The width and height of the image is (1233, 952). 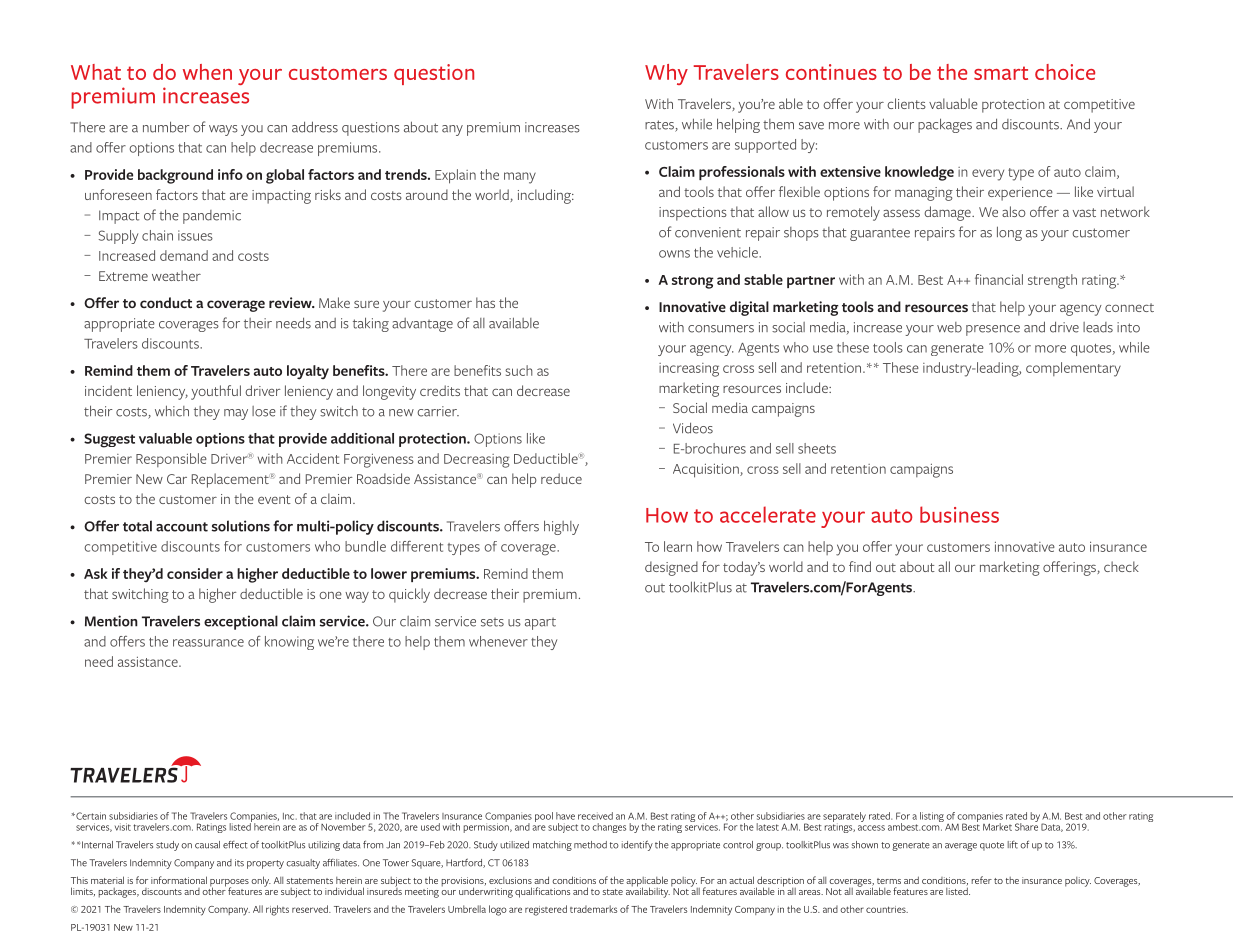 What do you see at coordinates (229, 884) in the image?
I see `purposes` at bounding box center [229, 884].
